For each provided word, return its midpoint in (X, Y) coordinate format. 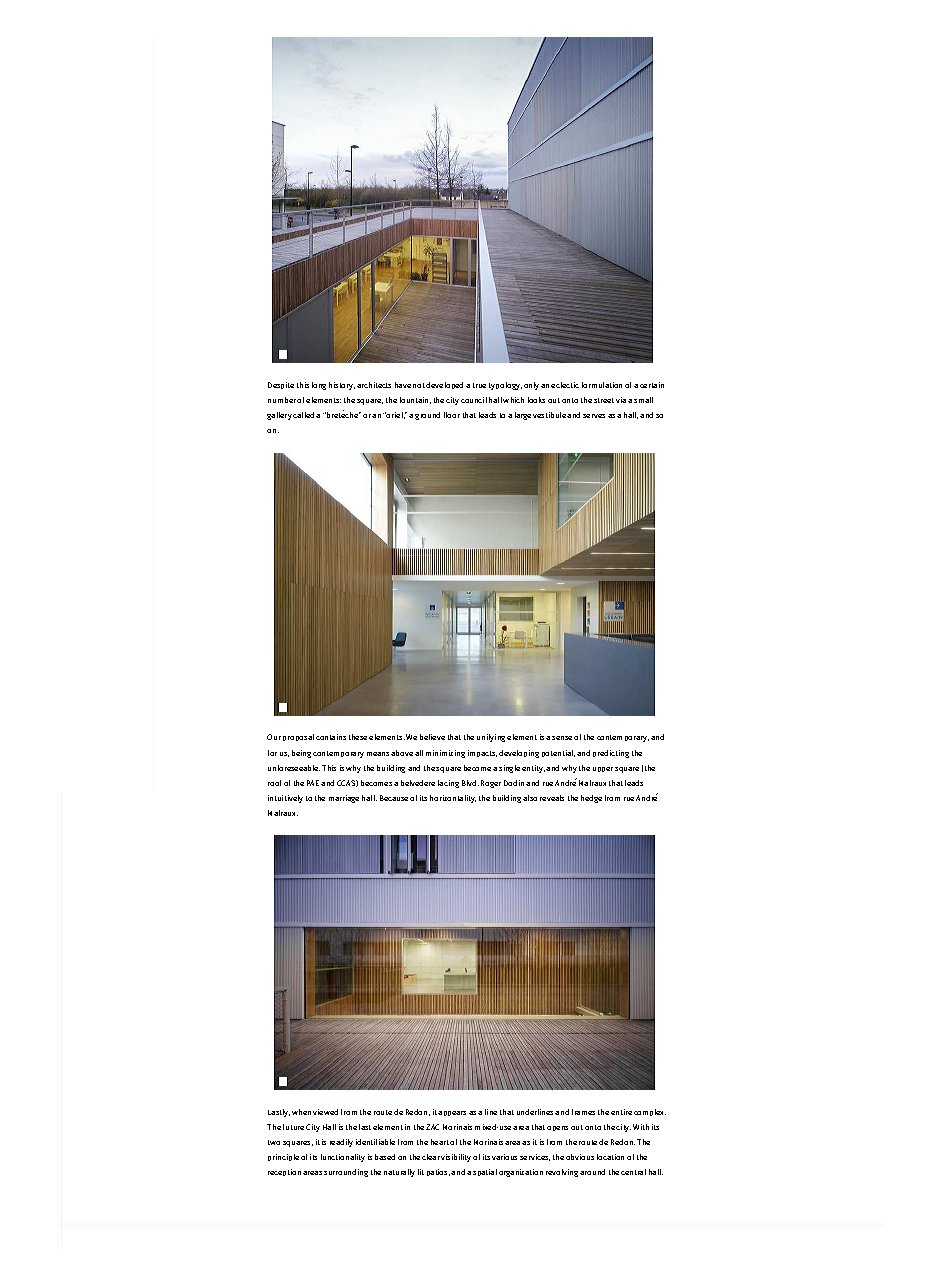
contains (331, 737)
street (604, 400)
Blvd (470, 783)
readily (341, 1143)
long (319, 386)
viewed (325, 1112)
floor (452, 415)
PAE (313, 783)
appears (452, 1113)
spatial (485, 1172)
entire (621, 1112)
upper (603, 769)
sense (562, 738)
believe (432, 737)
